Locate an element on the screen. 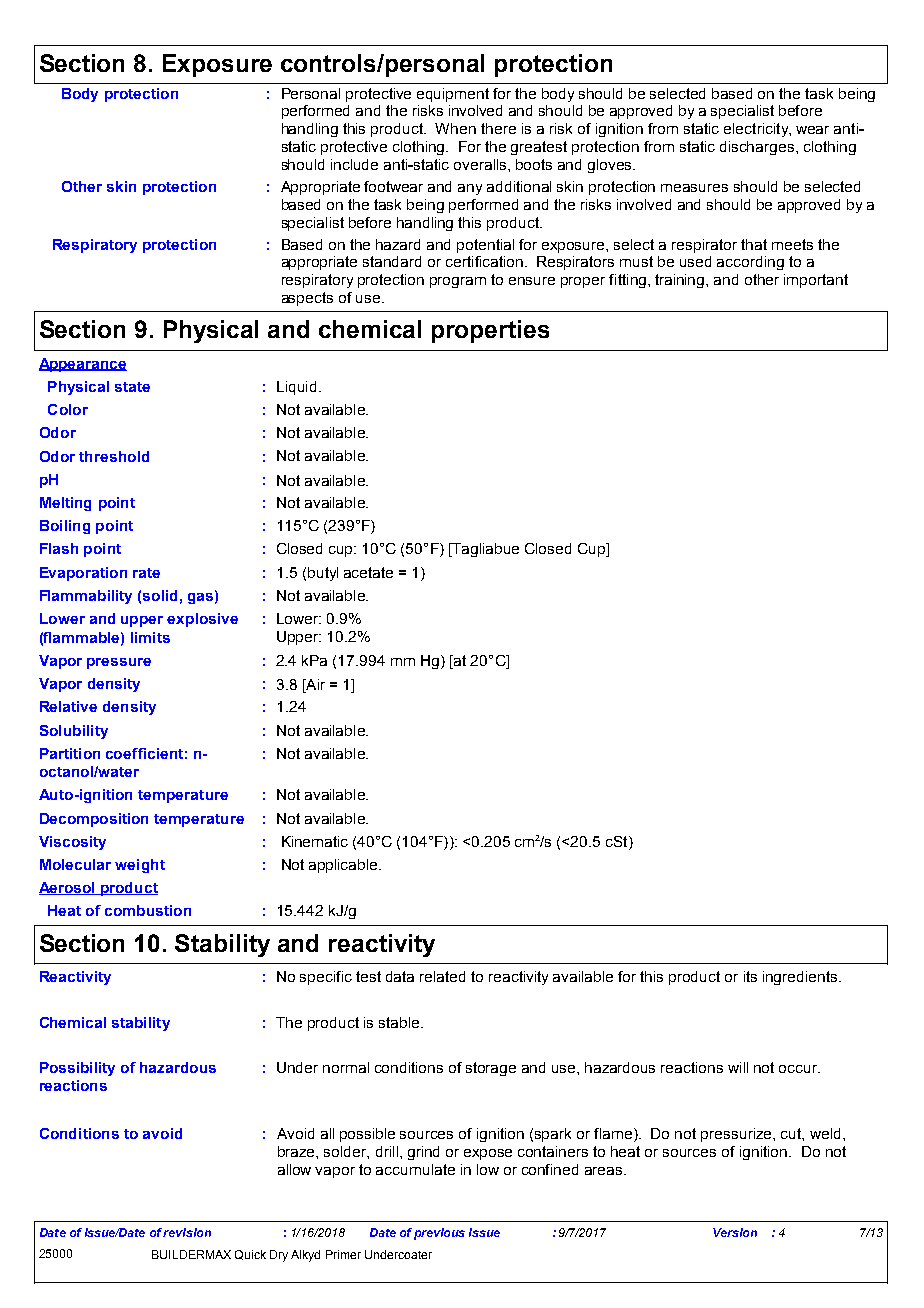  Liquid is located at coordinates (296, 388).
